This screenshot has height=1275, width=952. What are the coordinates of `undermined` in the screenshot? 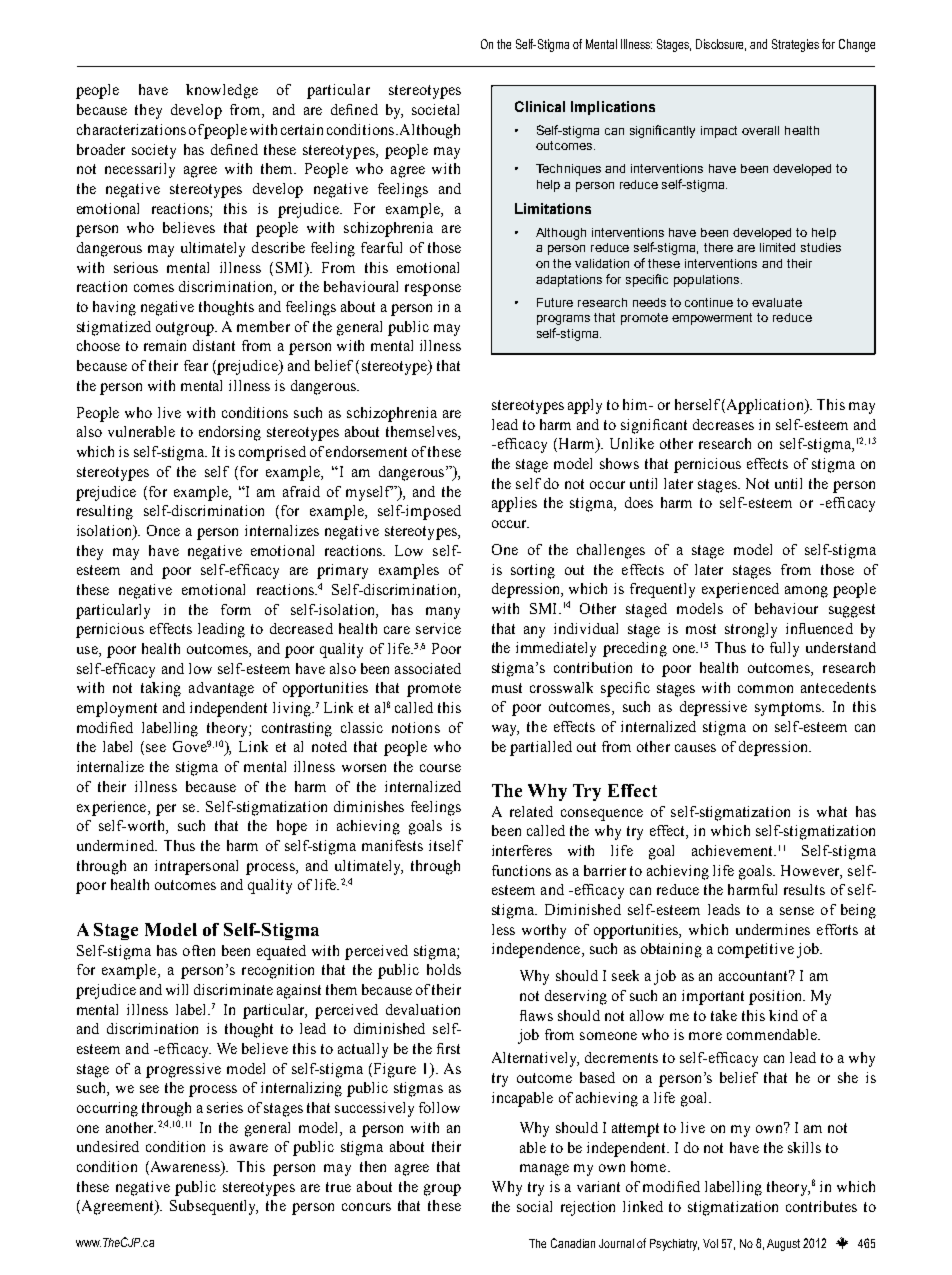 It's located at (116, 845).
